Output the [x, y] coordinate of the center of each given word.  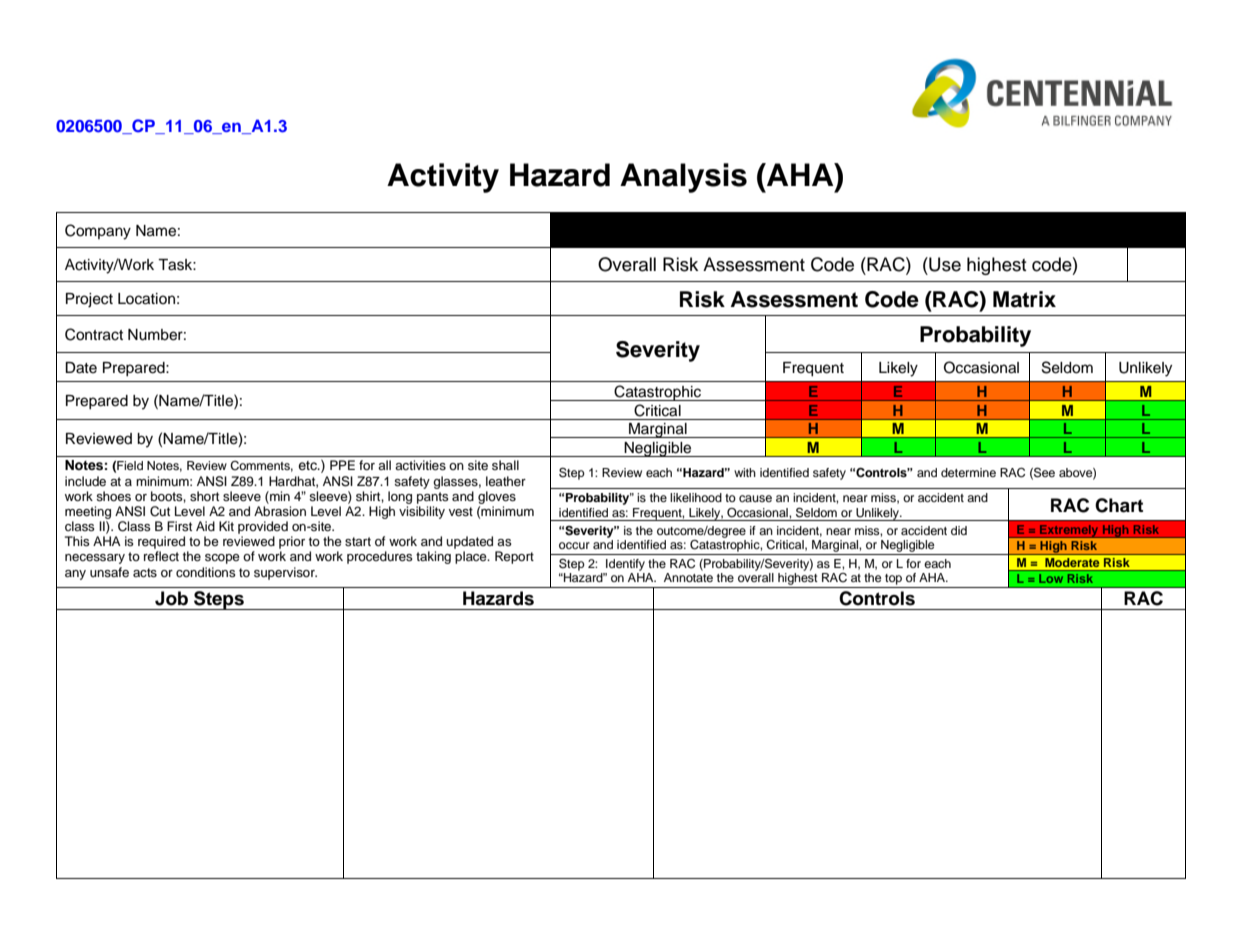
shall [505, 465]
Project [89, 300]
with [745, 472]
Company [98, 232]
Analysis [683, 178]
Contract [94, 334]
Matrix [1024, 299]
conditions [206, 572]
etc [308, 465]
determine [968, 472]
